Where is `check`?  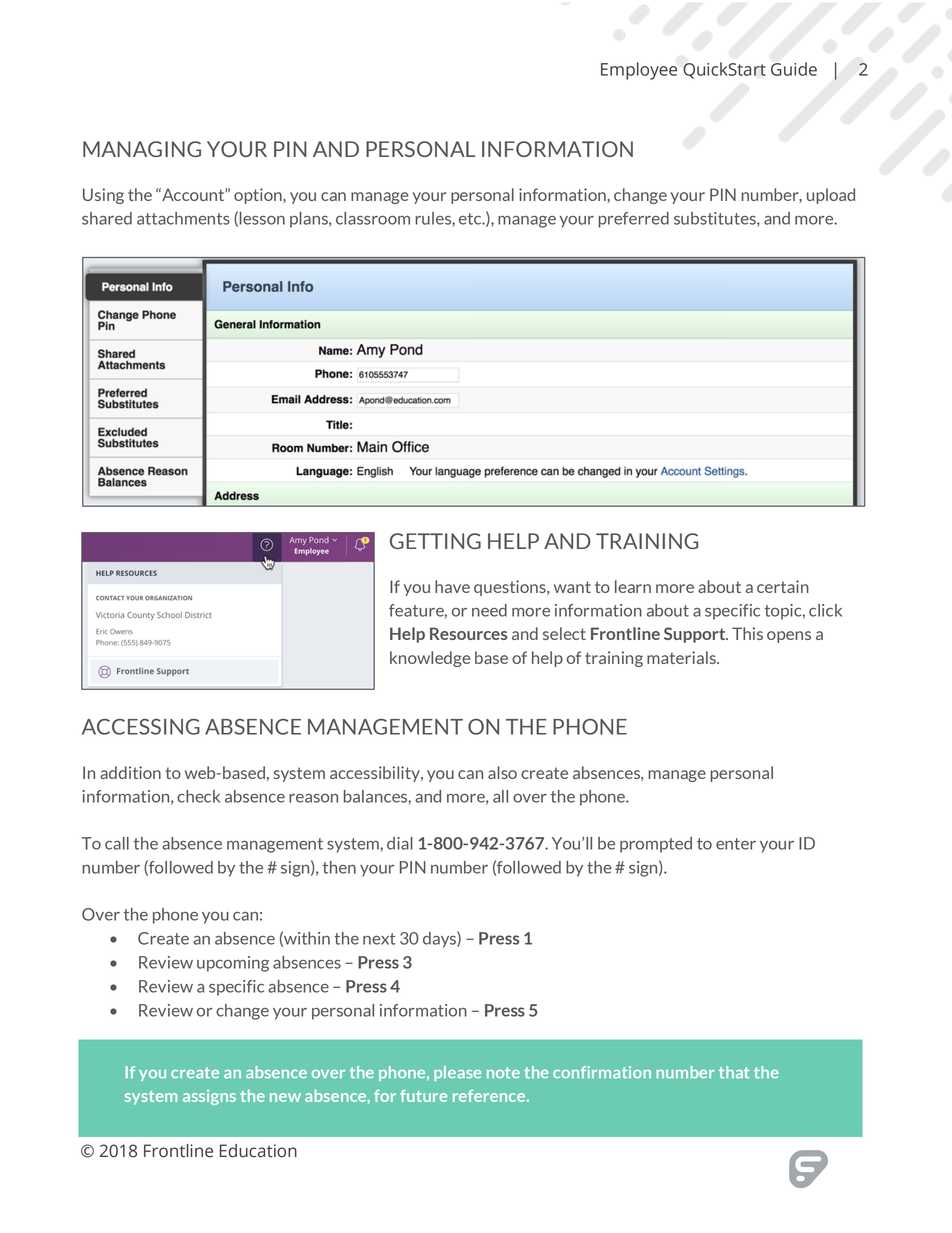
check is located at coordinates (198, 796).
